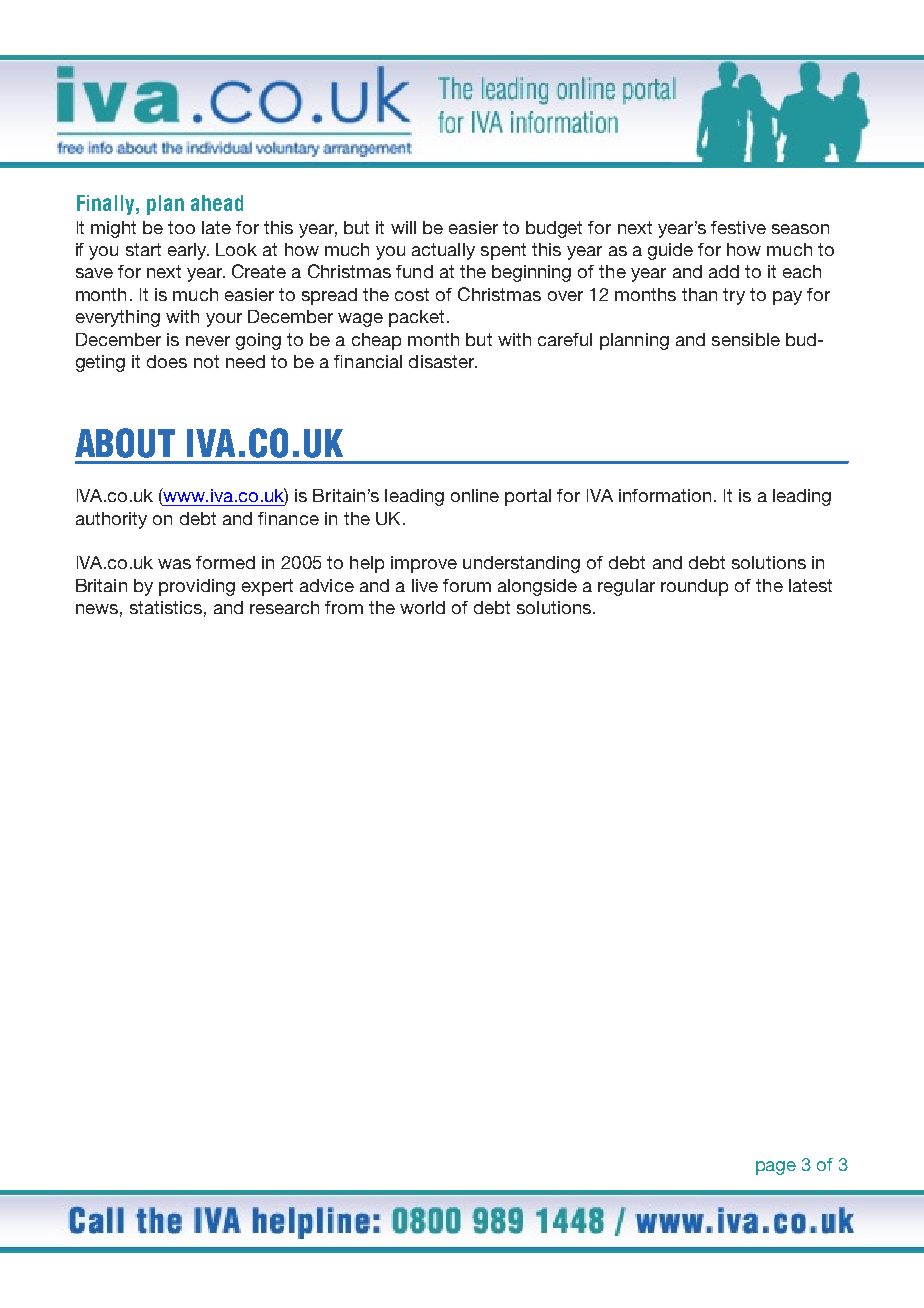  Describe the element at coordinates (776, 1168) in the page. I see `page` at that location.
